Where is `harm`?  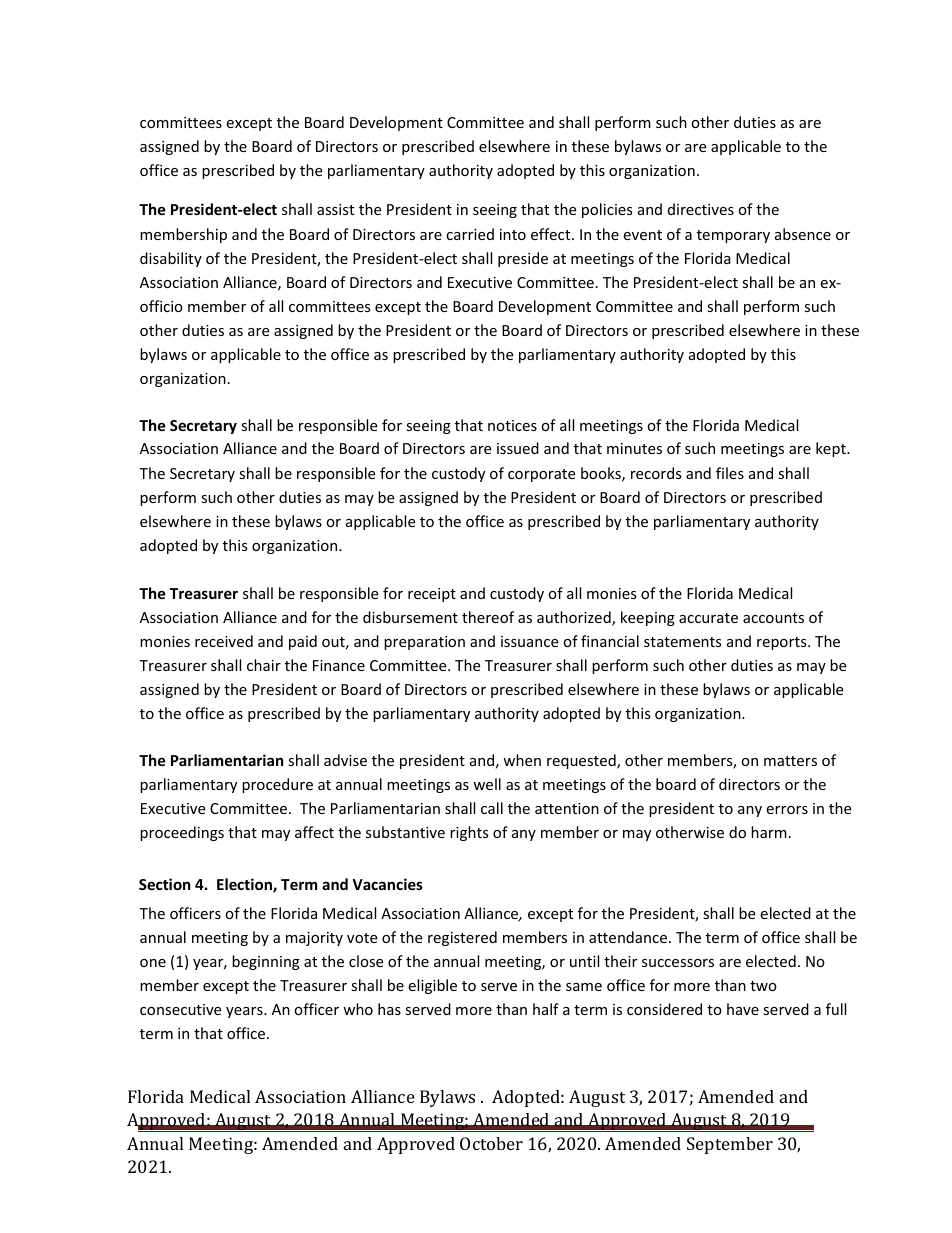
harm is located at coordinates (769, 832).
